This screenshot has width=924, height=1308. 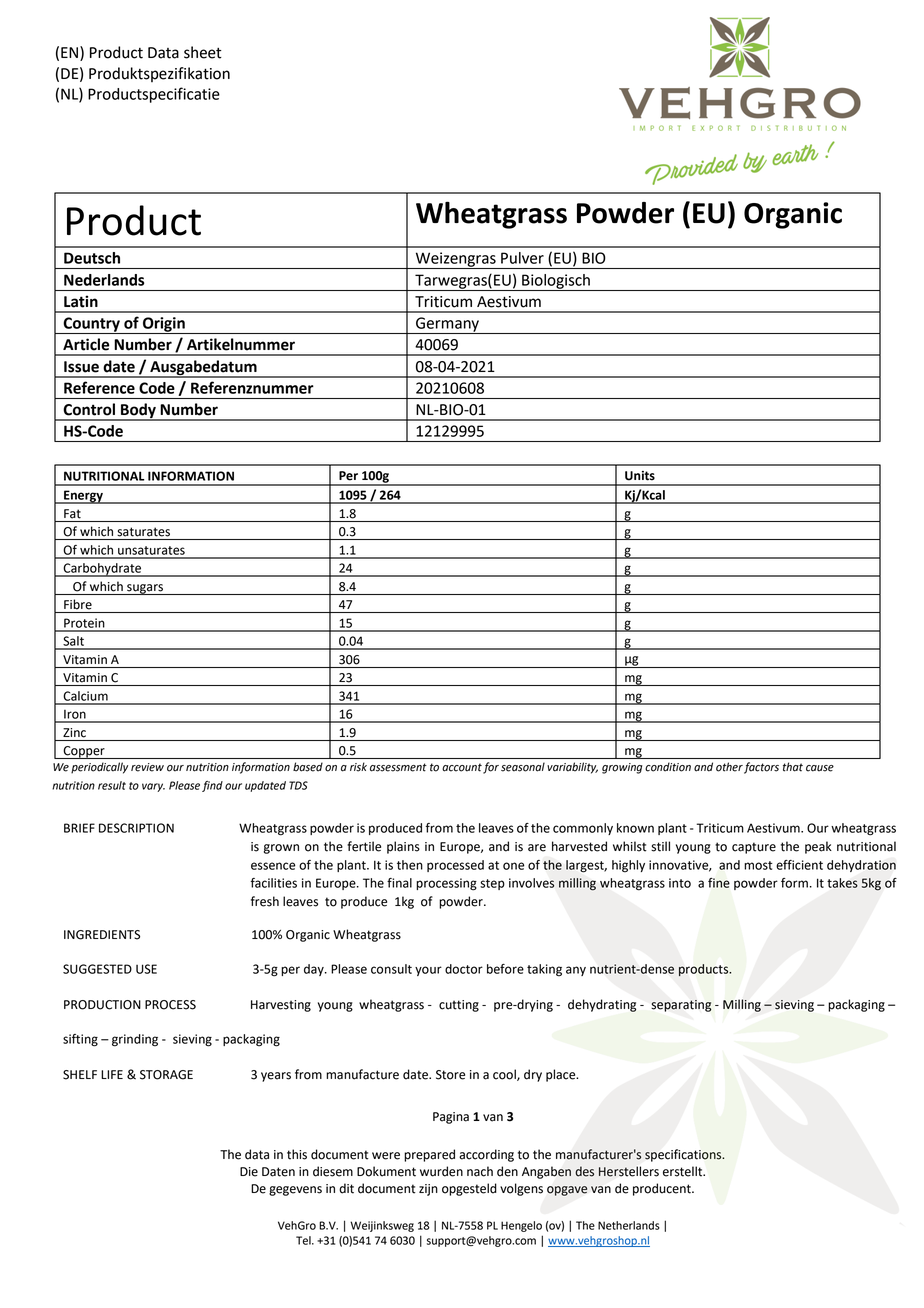 I want to click on Pulver, so click(x=522, y=258).
